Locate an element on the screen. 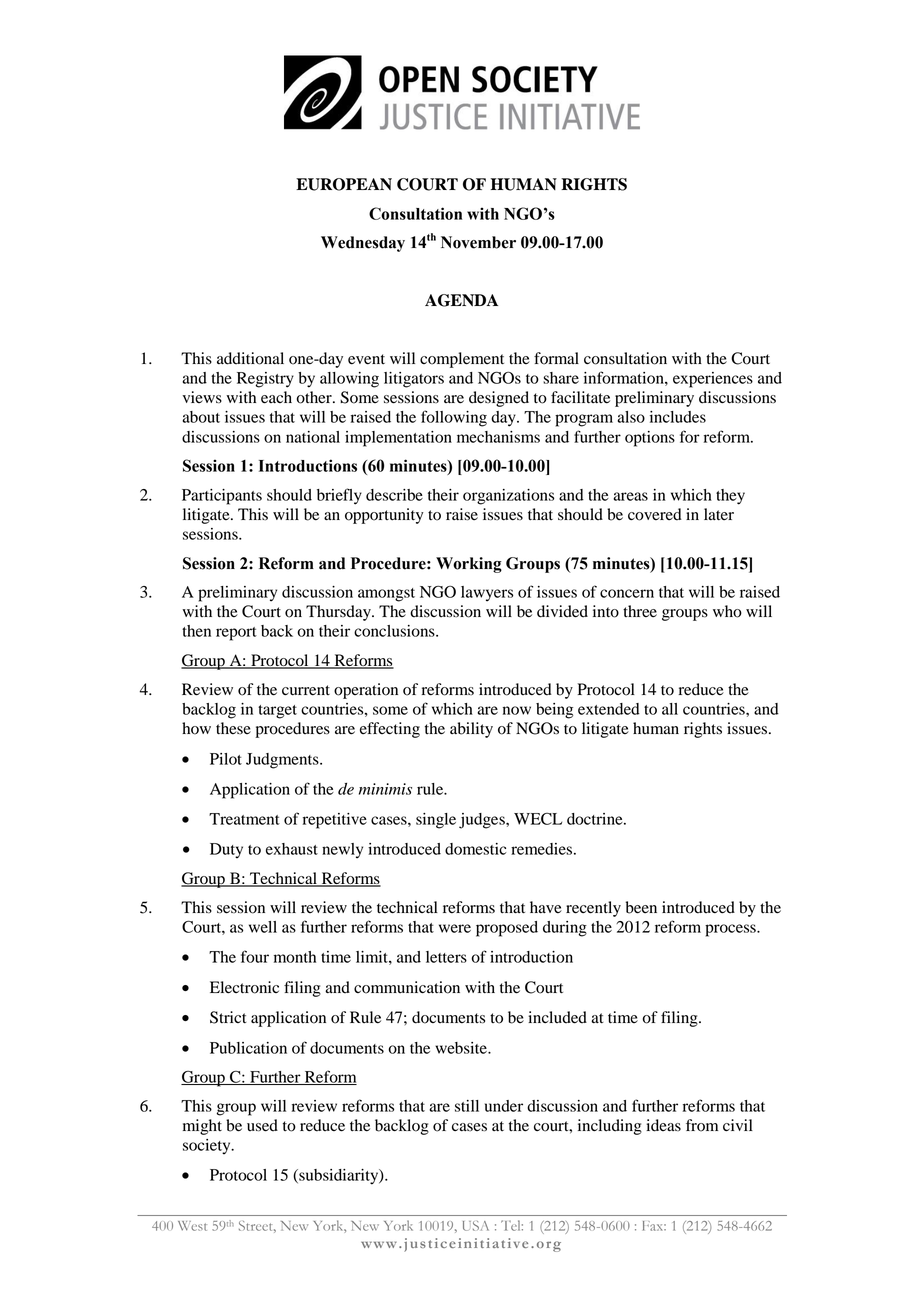 Image resolution: width=924 pixels, height=1308 pixels. society is located at coordinates (208, 1146).
